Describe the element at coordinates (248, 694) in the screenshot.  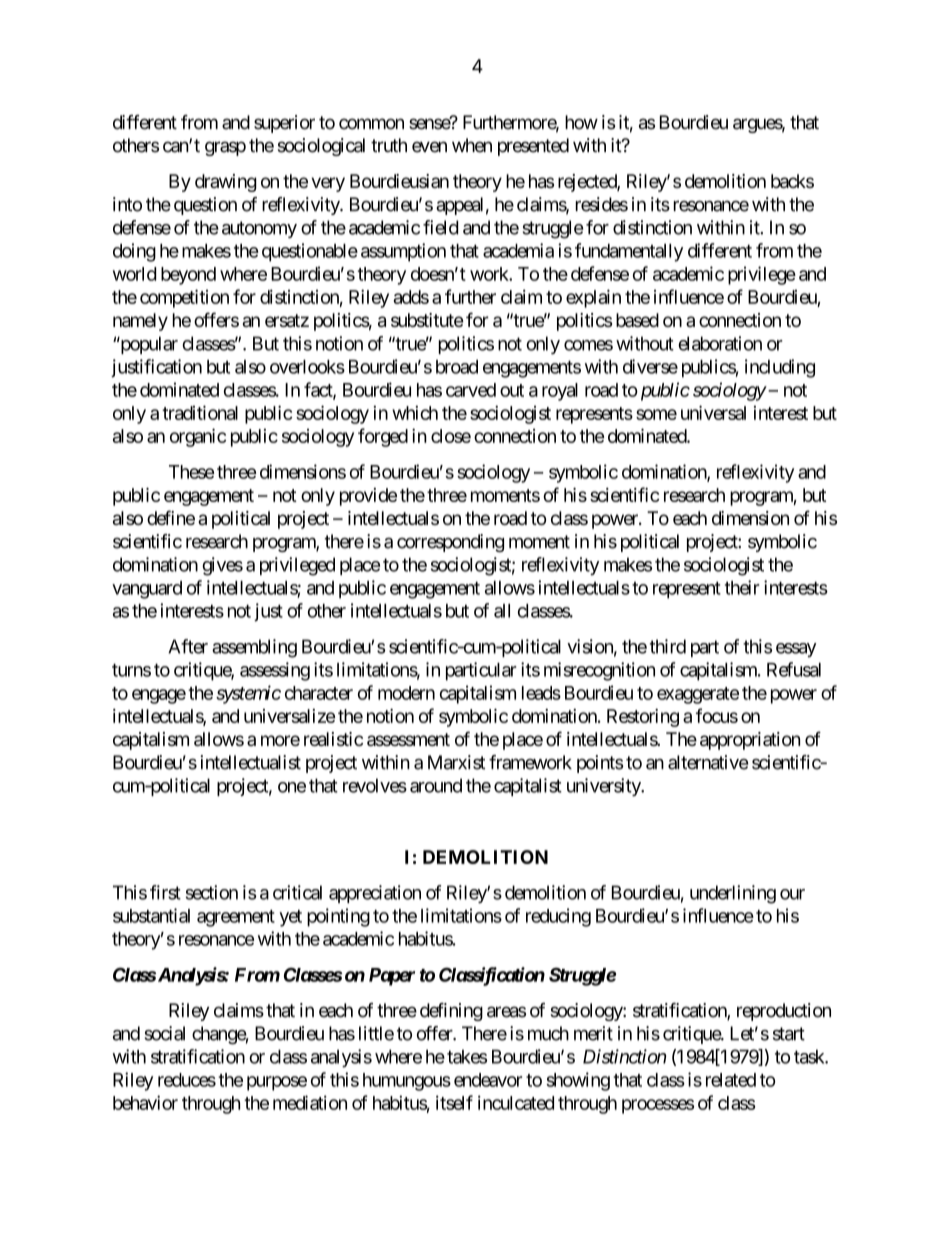
I see `systemic` at that location.
